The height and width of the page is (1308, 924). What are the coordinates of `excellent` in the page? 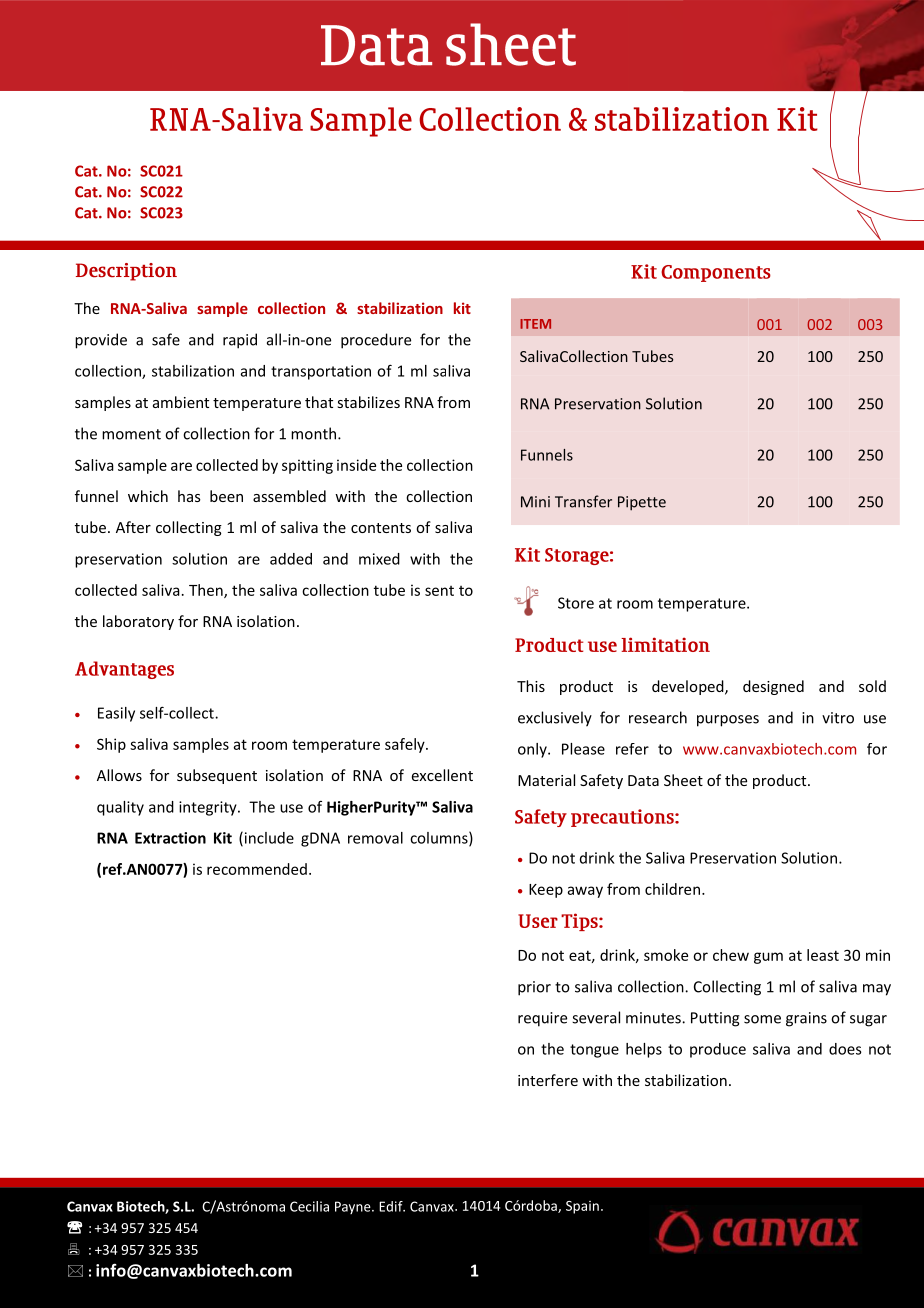 It's located at (442, 775).
